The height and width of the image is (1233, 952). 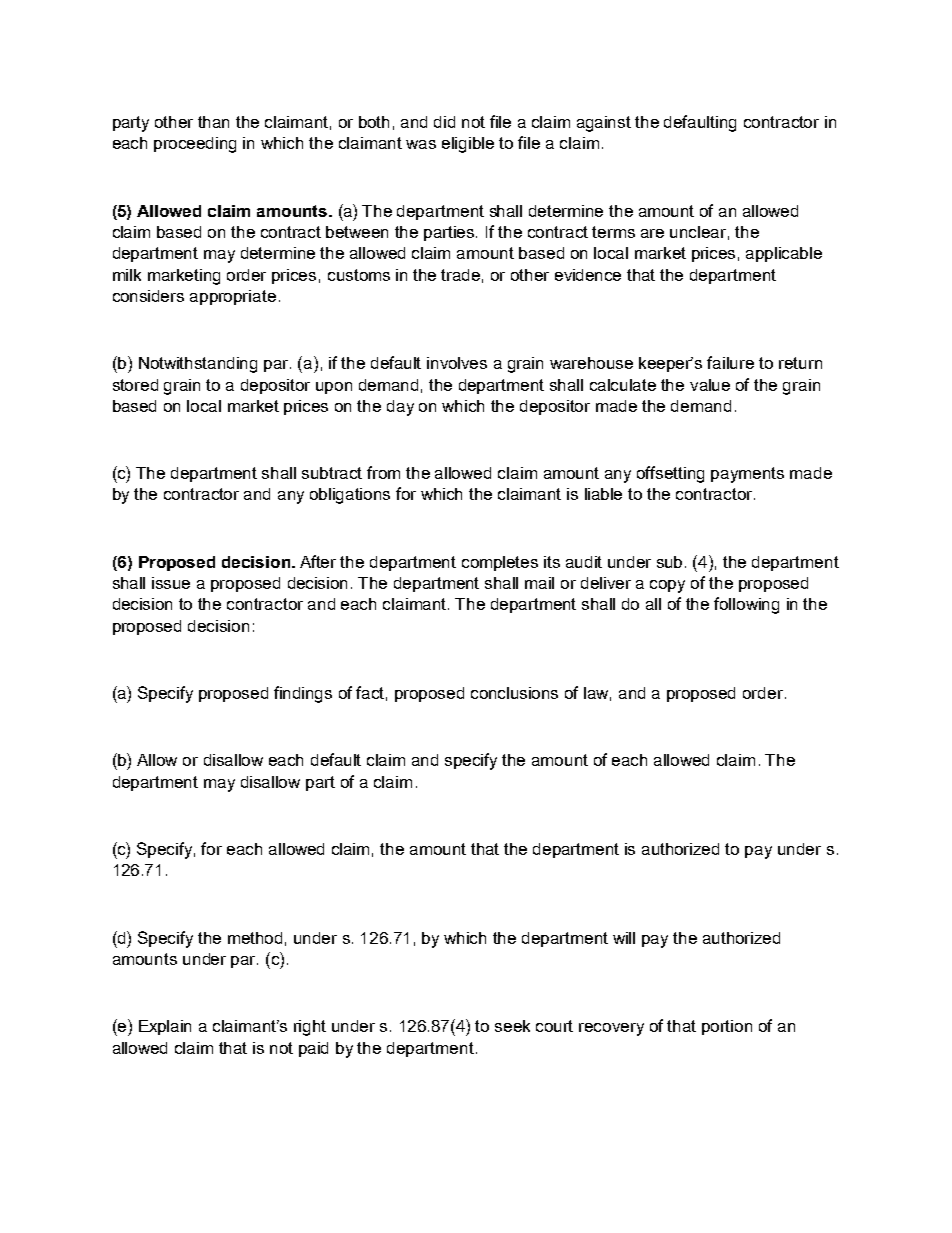 I want to click on portion, so click(x=727, y=1027).
